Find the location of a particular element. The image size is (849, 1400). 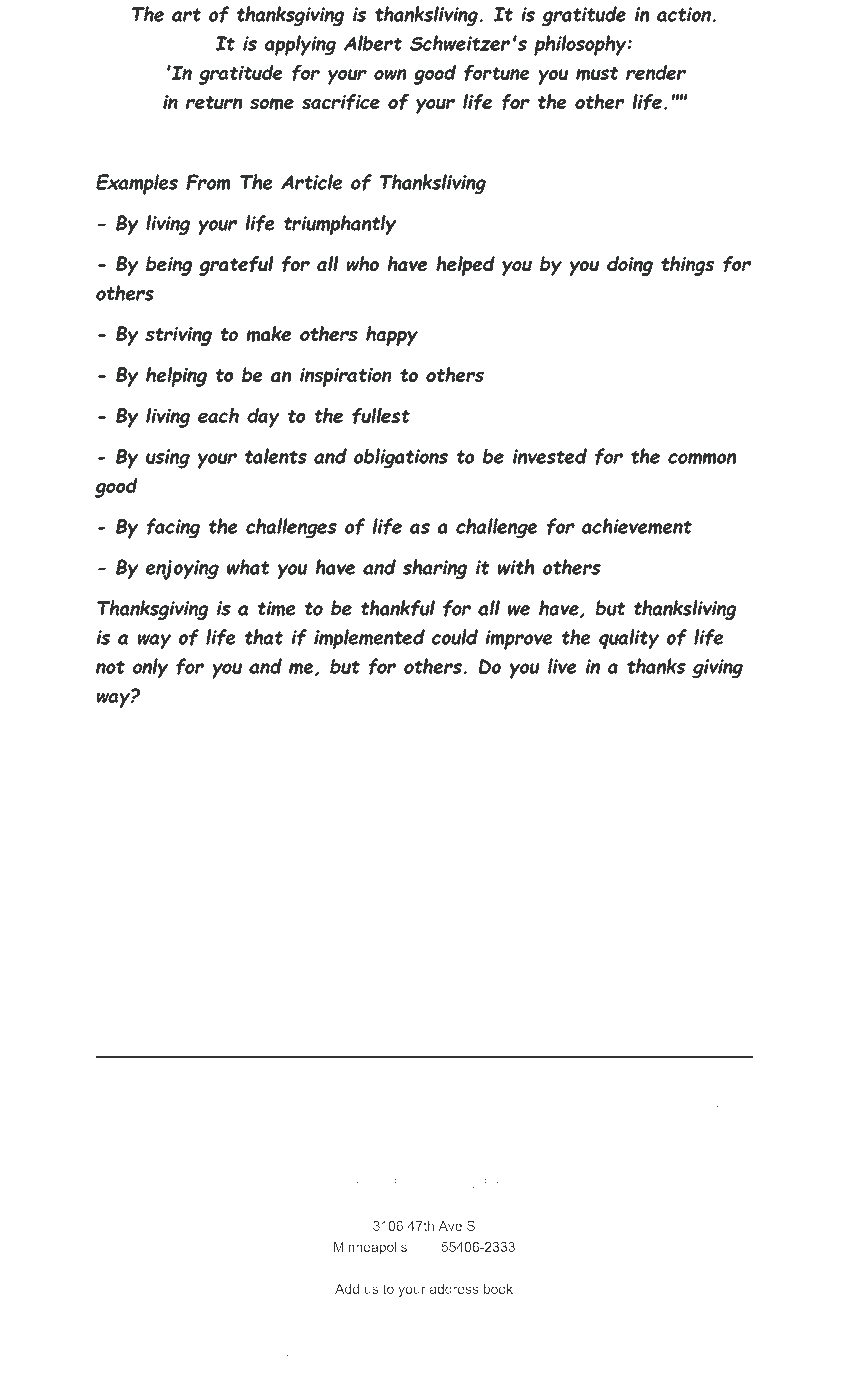

reserved is located at coordinates (422, 1121).
